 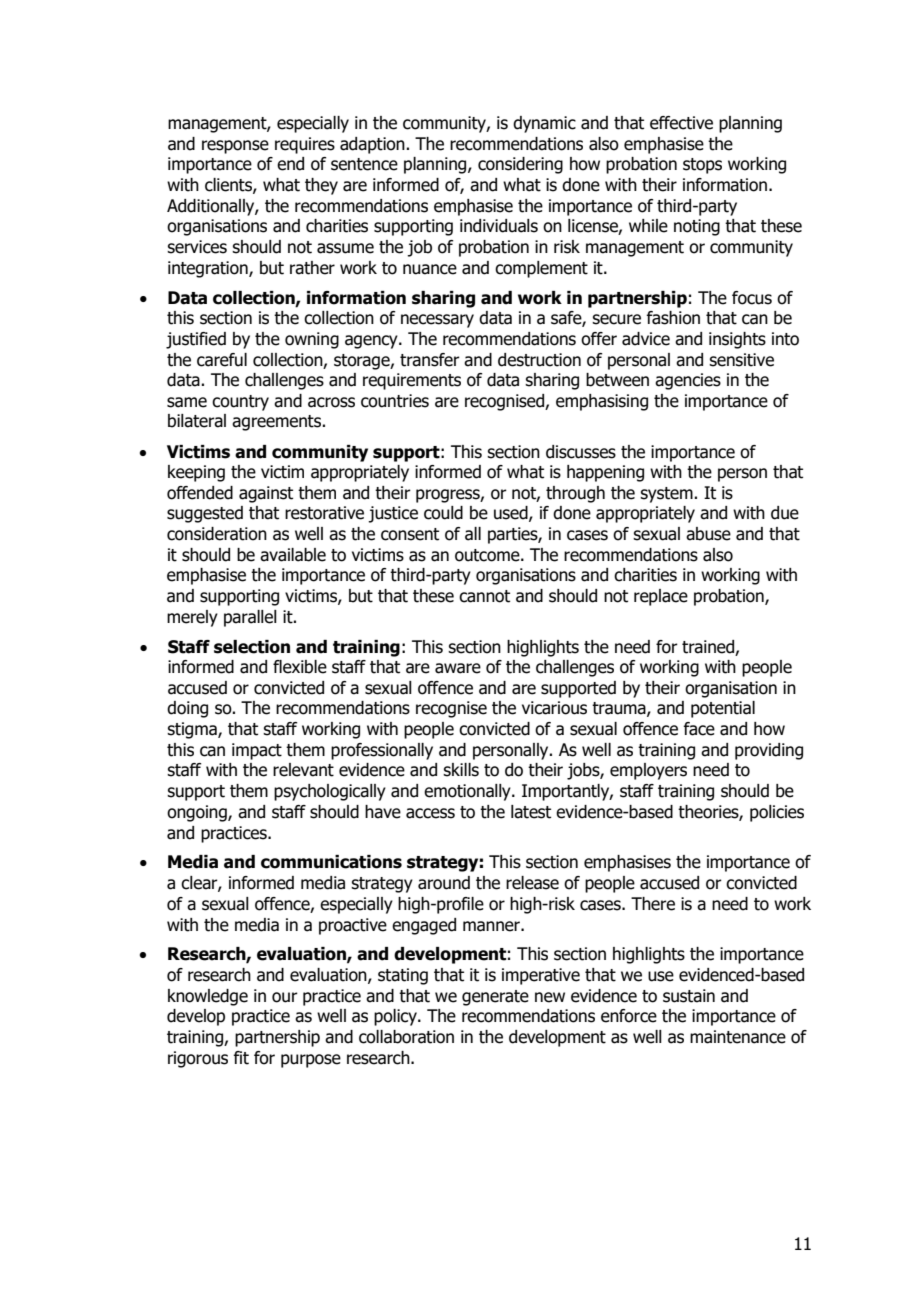 What do you see at coordinates (331, 862) in the screenshot?
I see `communications` at bounding box center [331, 862].
